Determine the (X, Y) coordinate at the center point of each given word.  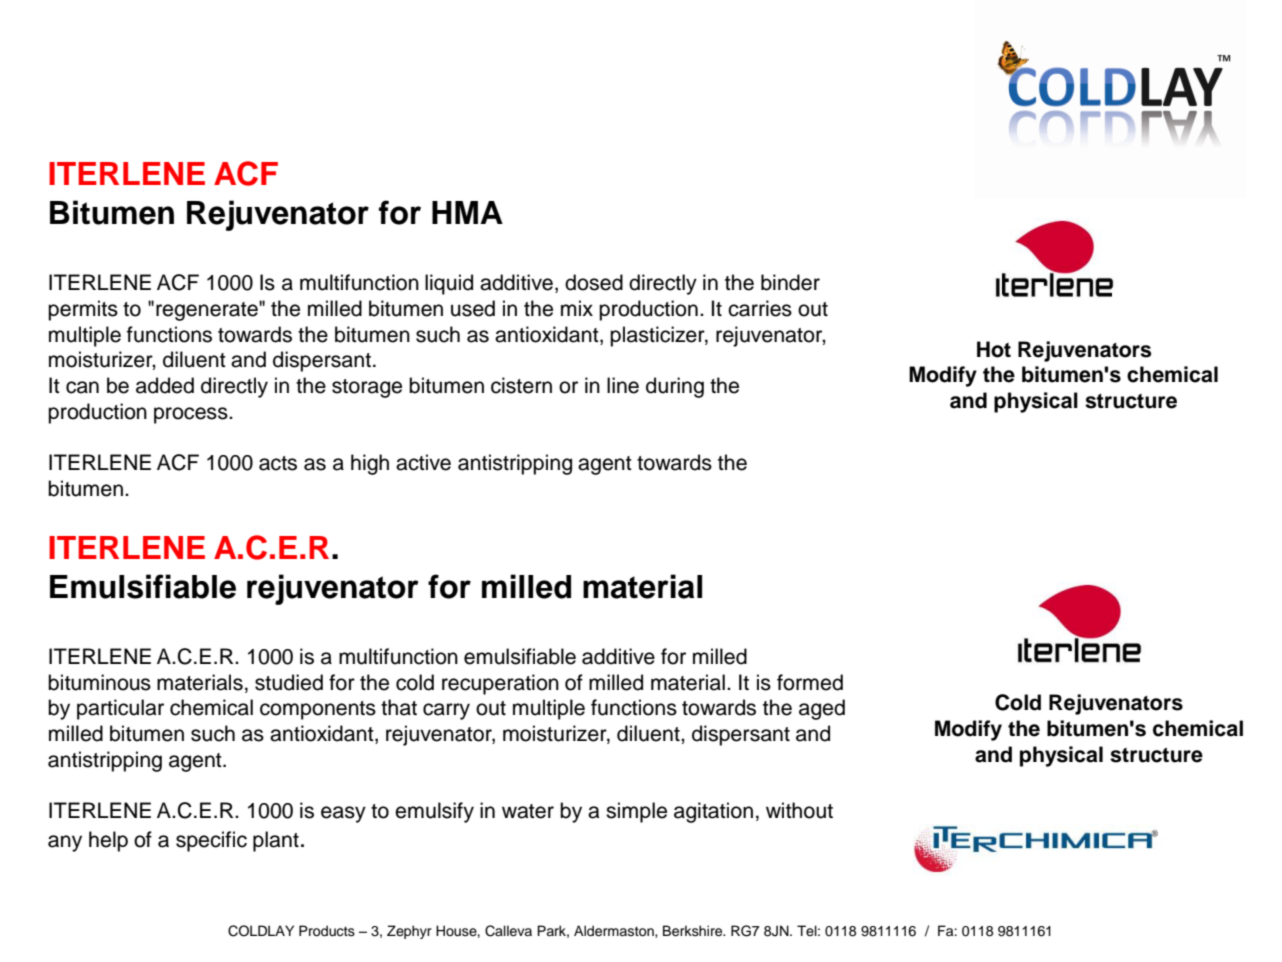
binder (790, 282)
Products (327, 931)
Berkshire (694, 931)
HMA (467, 212)
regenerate (208, 311)
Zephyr (409, 932)
